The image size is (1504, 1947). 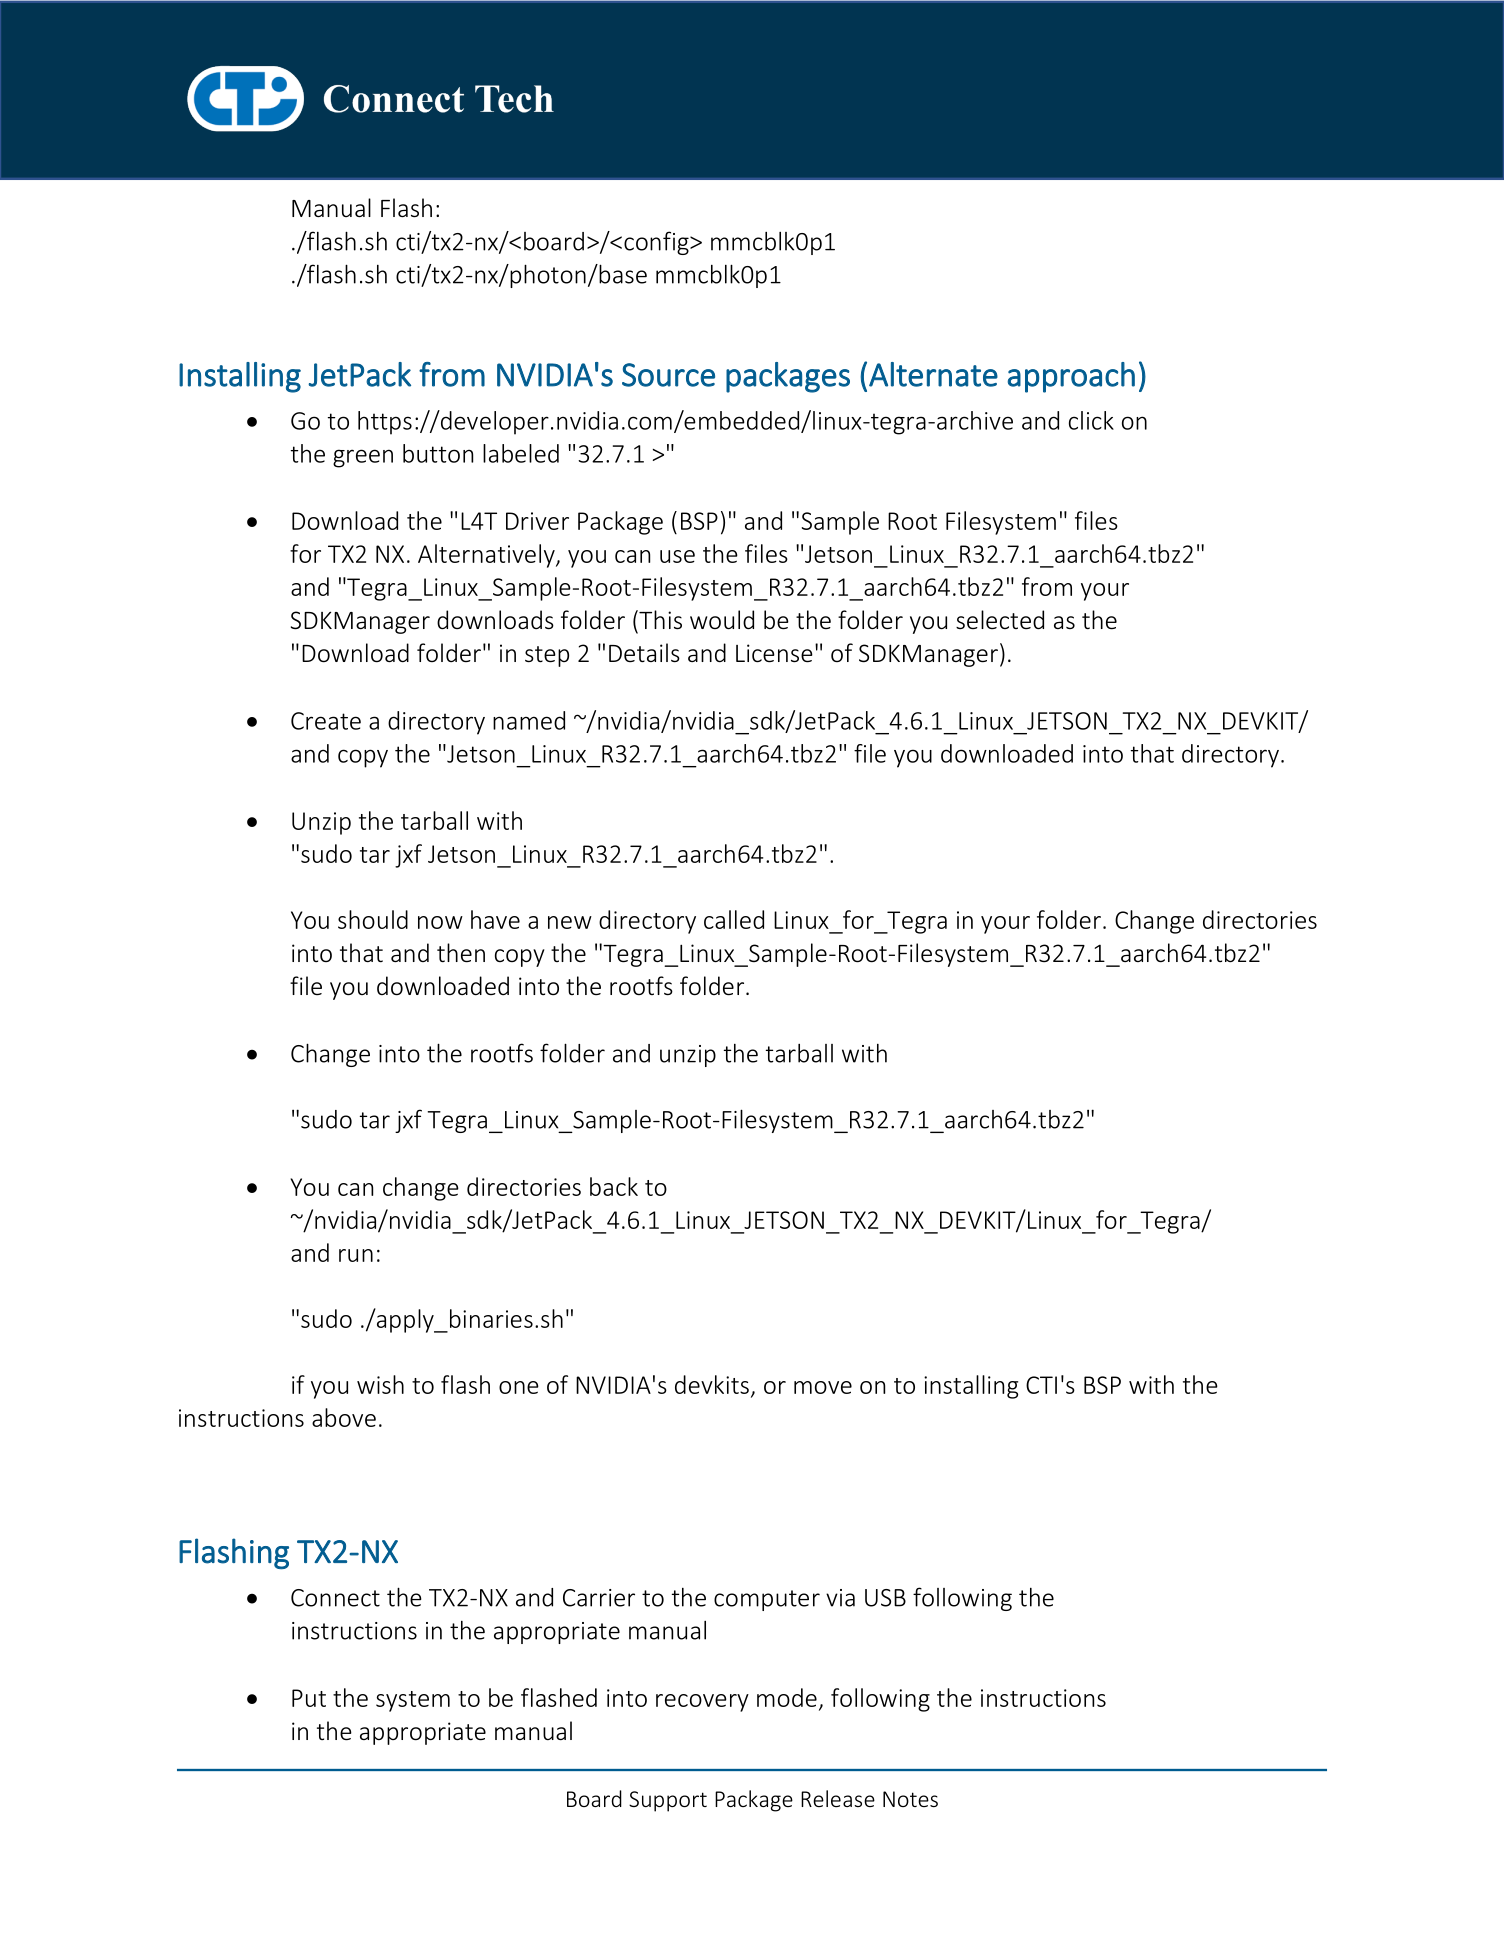 I want to click on then, so click(x=461, y=953).
